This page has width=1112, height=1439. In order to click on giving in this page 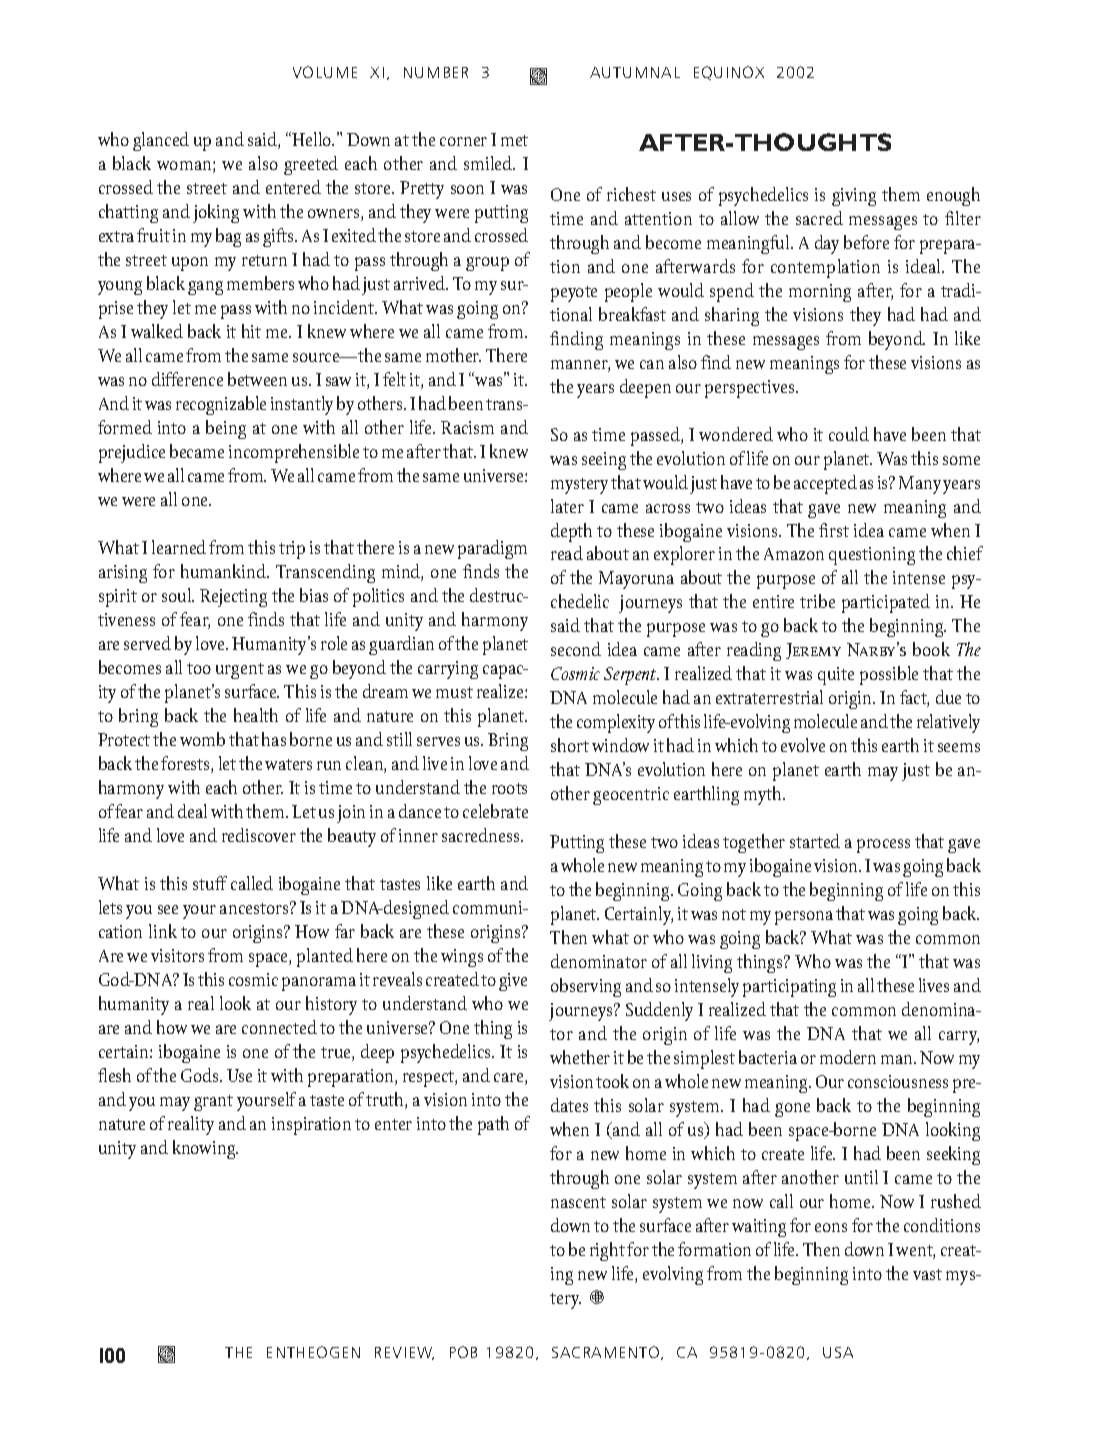, I will do `click(854, 197)`.
